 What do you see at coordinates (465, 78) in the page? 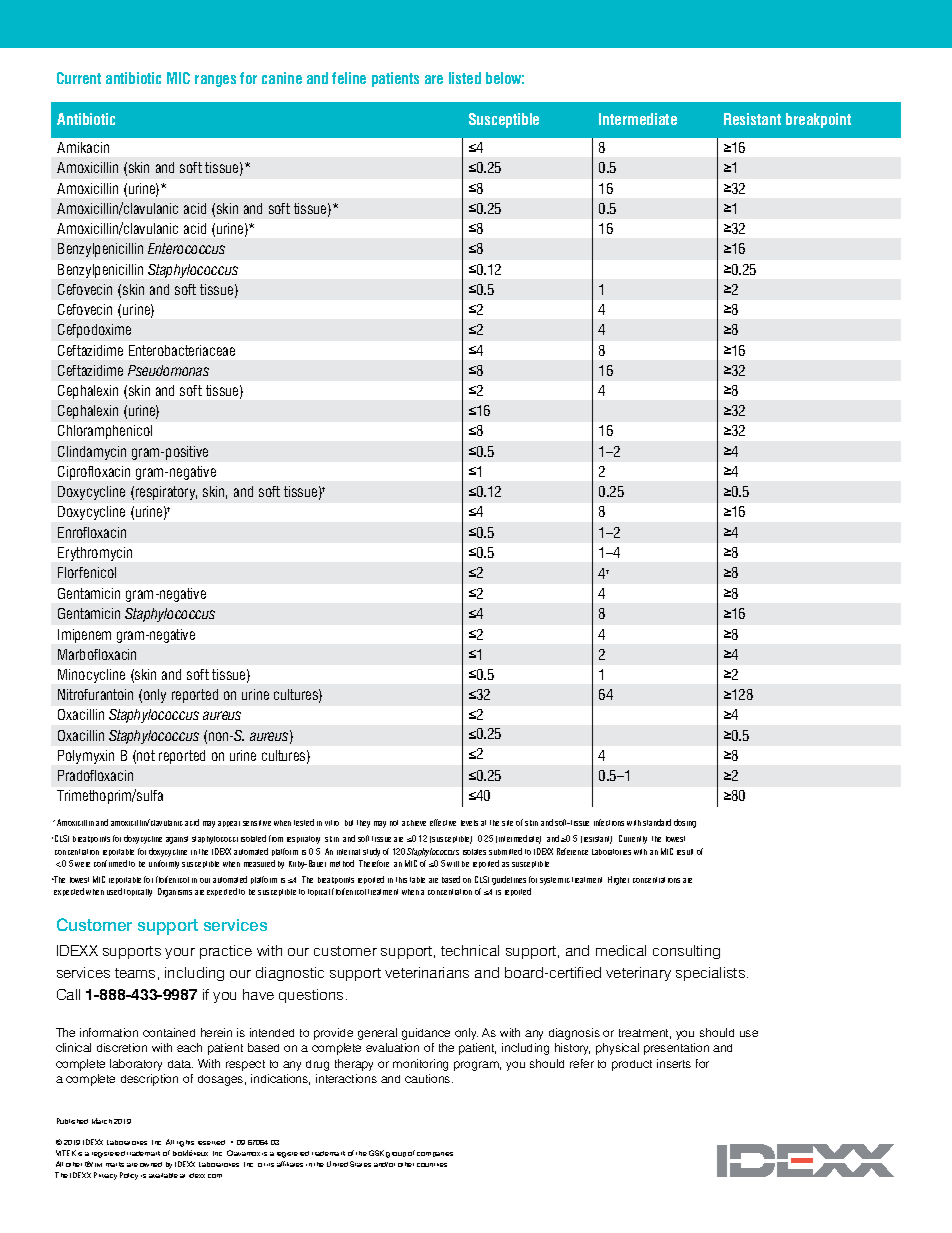
I see `listed` at bounding box center [465, 78].
